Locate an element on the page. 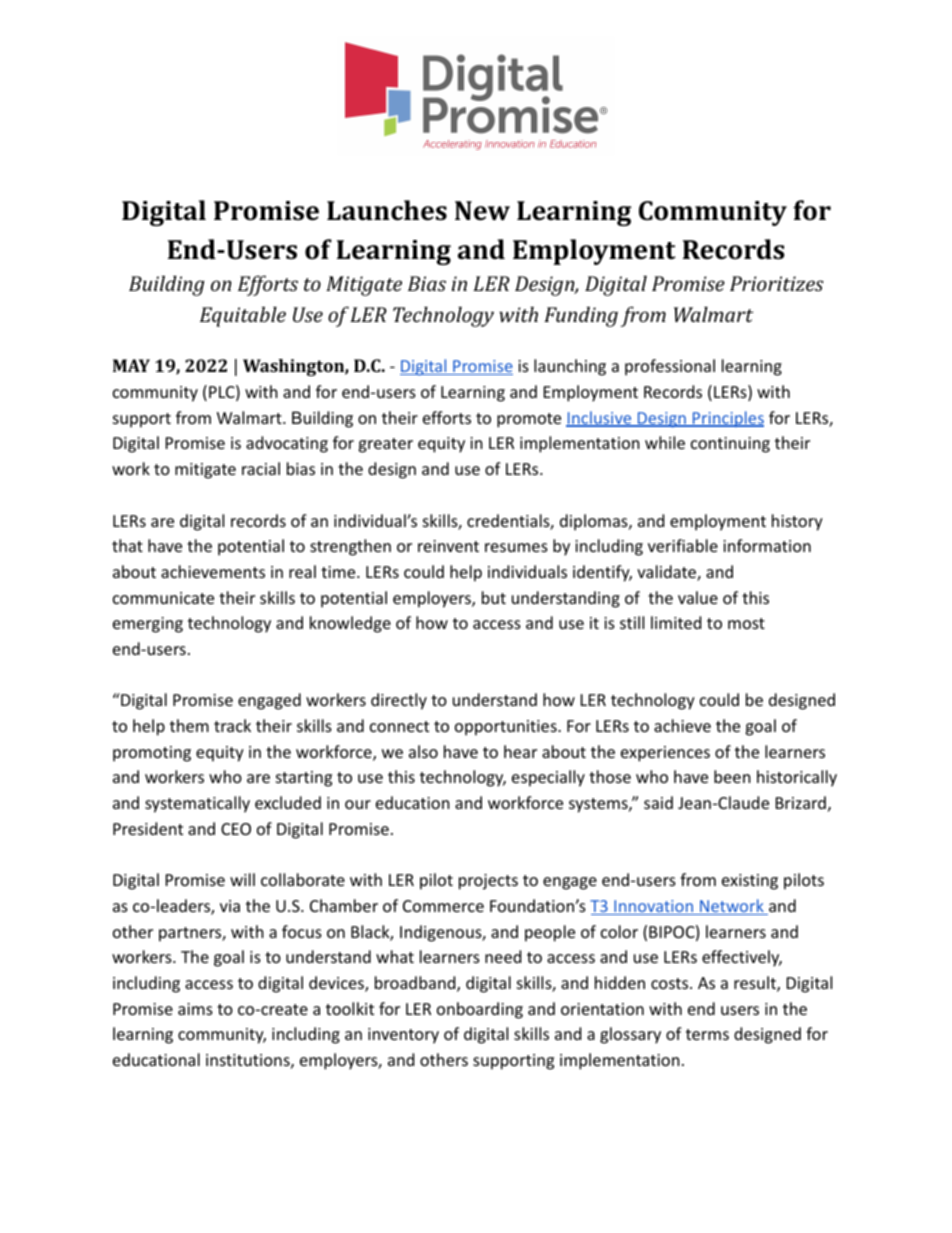  promote is located at coordinates (529, 420).
